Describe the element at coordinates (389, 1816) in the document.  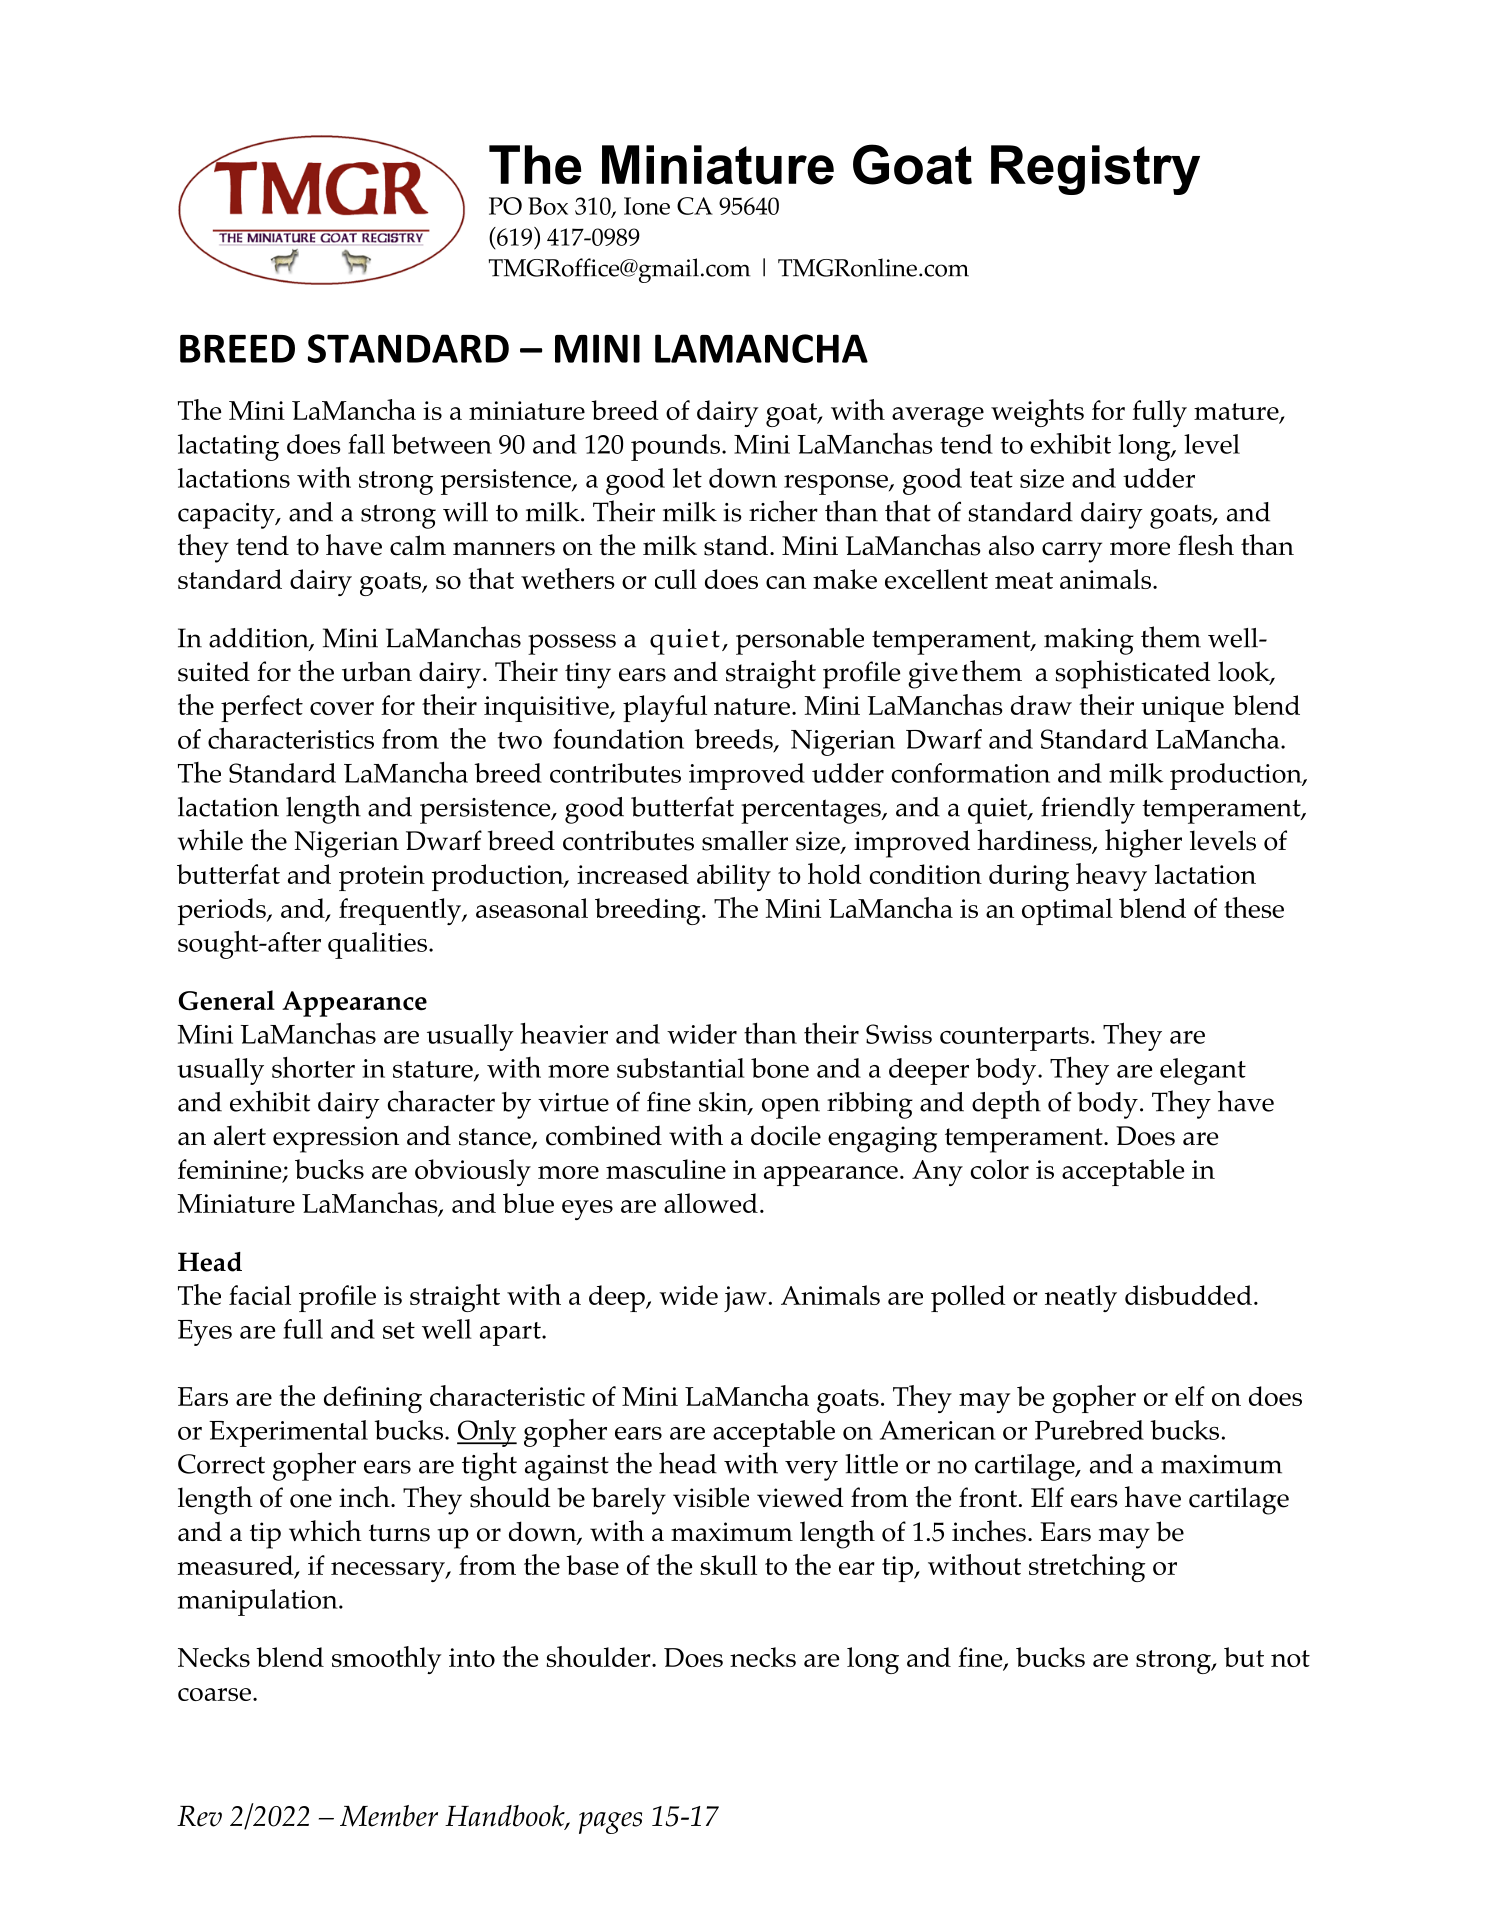
I see `Member` at that location.
